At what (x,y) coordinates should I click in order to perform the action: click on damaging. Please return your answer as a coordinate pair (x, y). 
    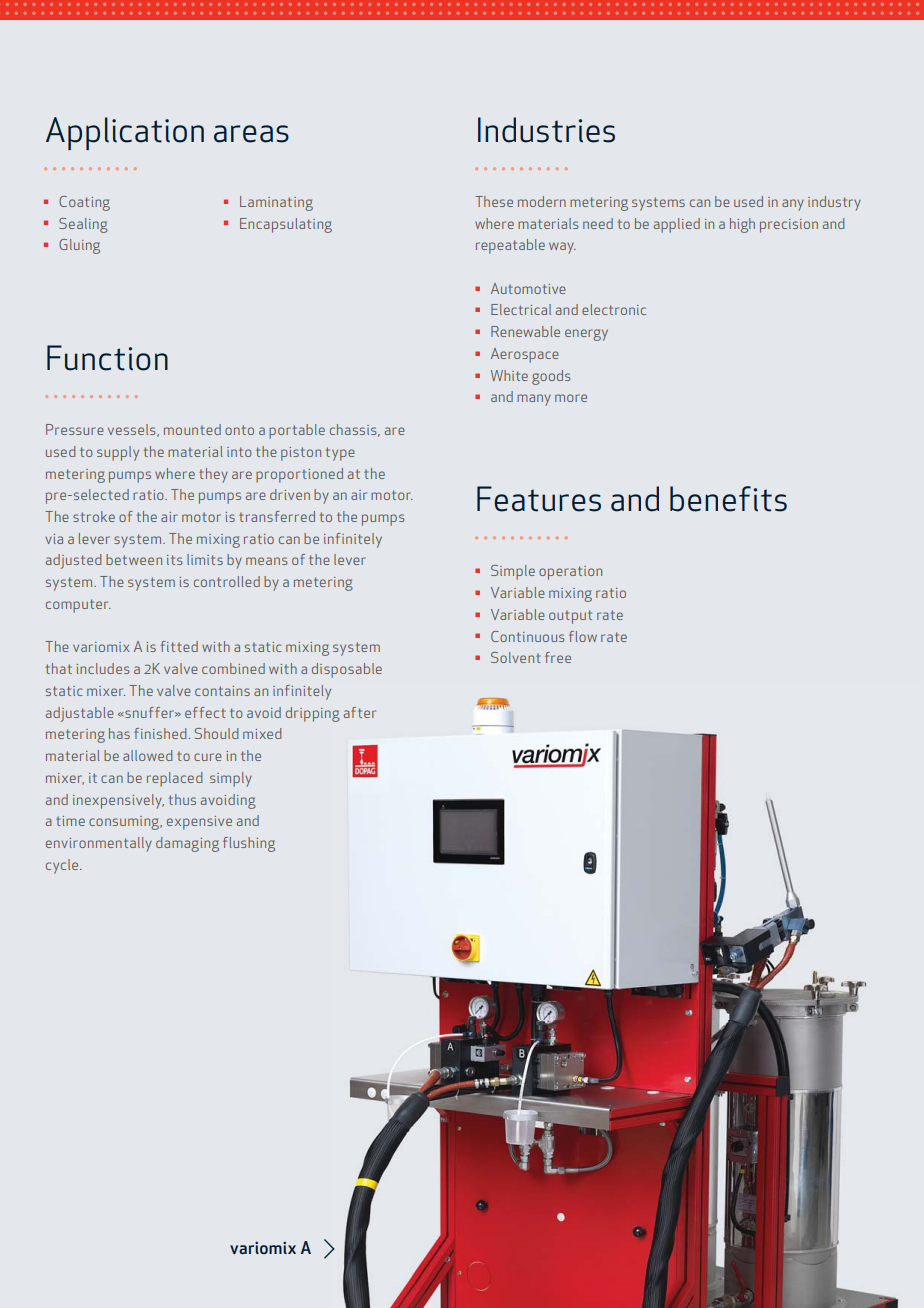
    Looking at the image, I should click on (187, 844).
